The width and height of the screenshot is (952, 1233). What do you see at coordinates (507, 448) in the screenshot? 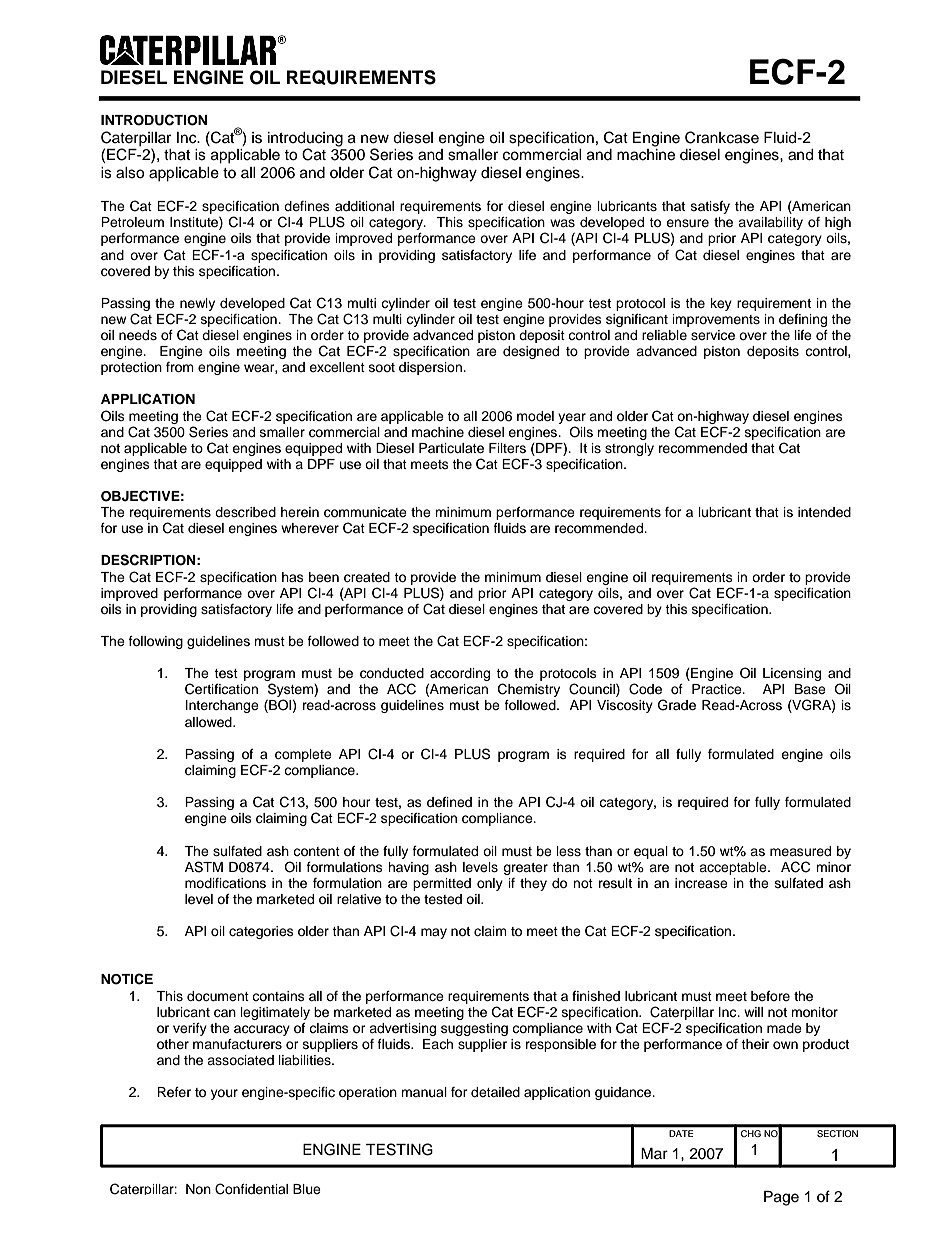
I see `Filters` at bounding box center [507, 448].
